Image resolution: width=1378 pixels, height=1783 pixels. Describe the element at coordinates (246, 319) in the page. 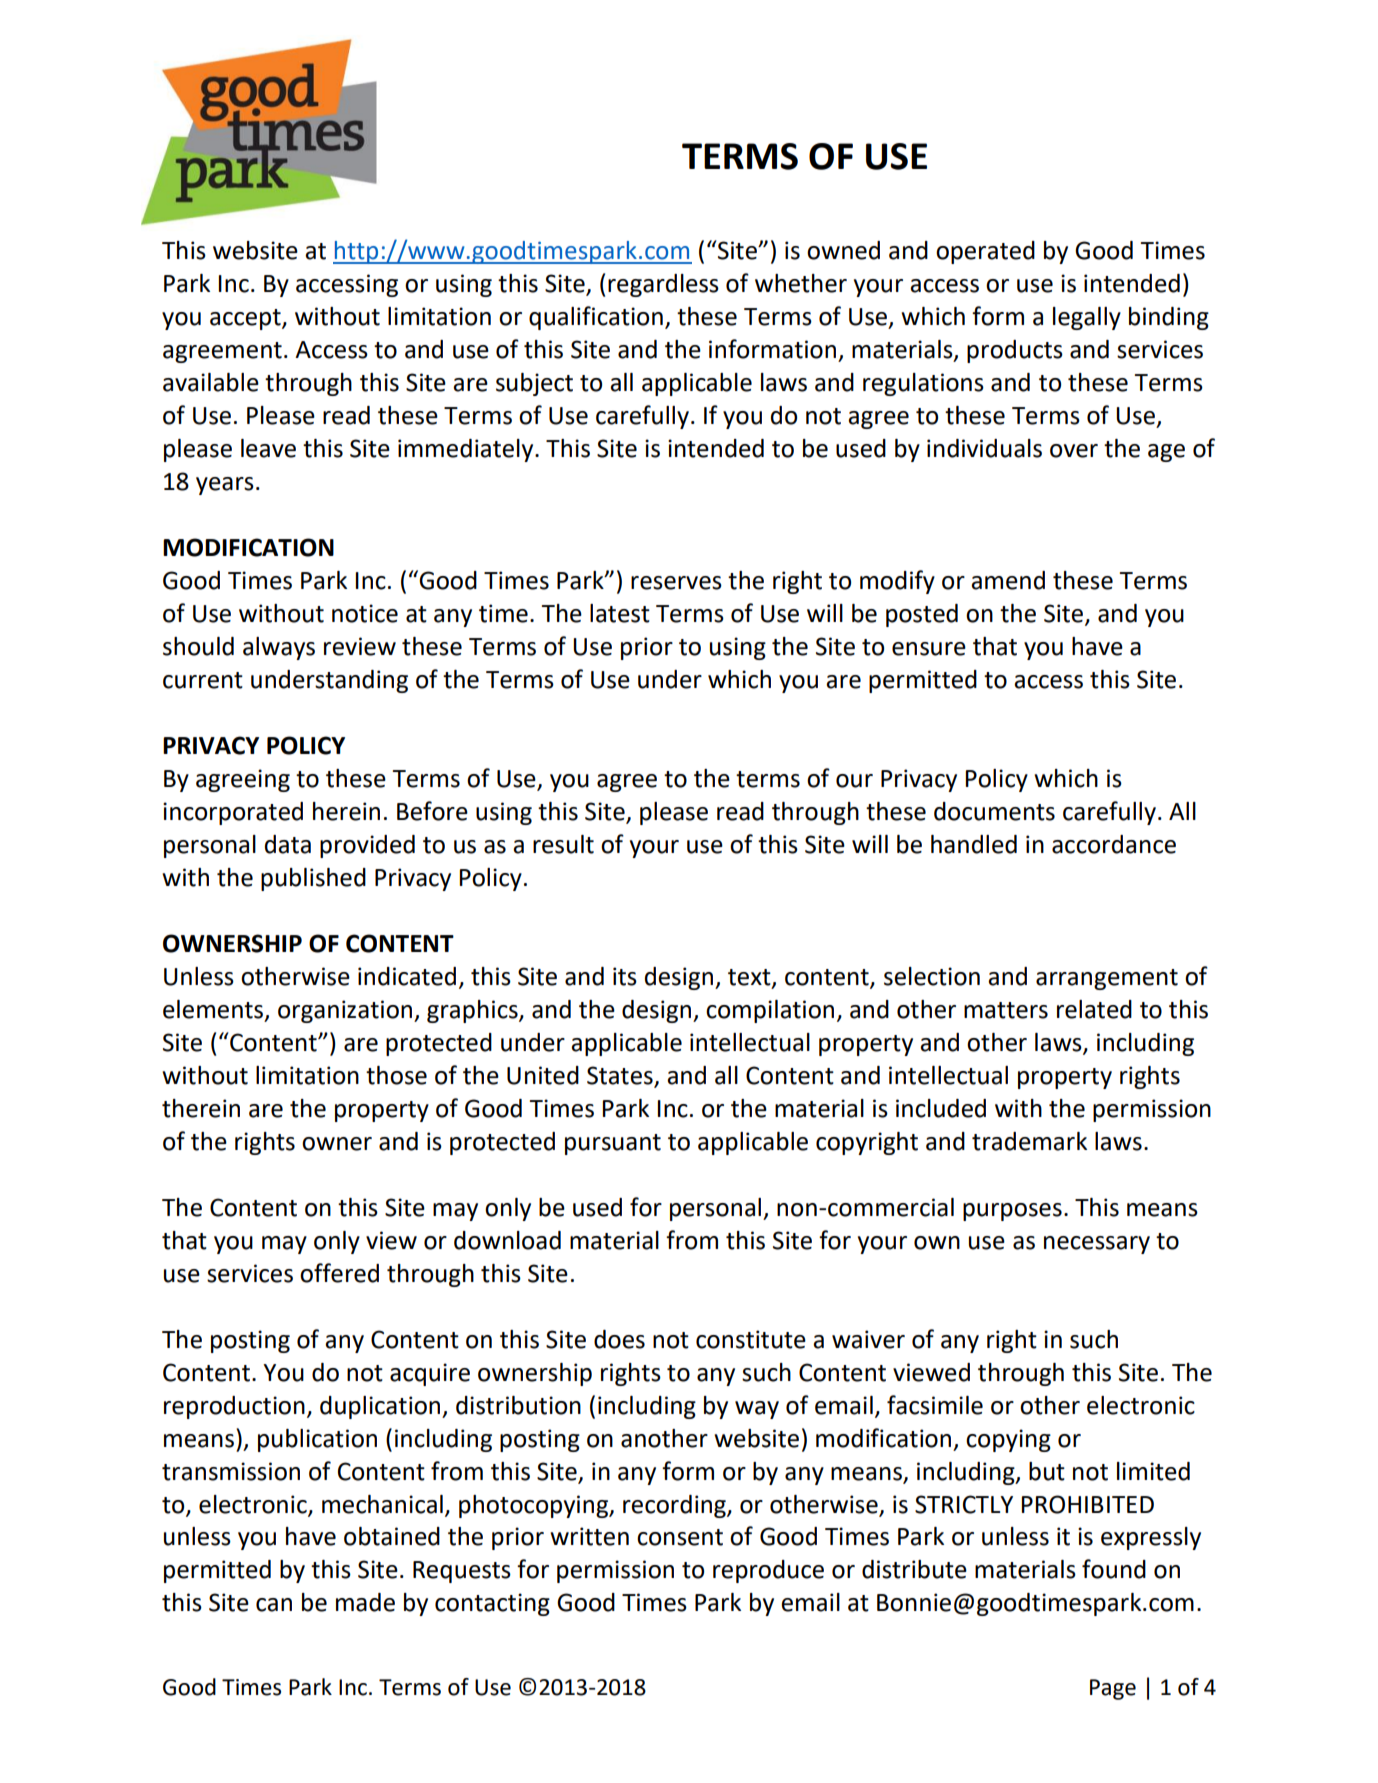

I see `accept` at that location.
